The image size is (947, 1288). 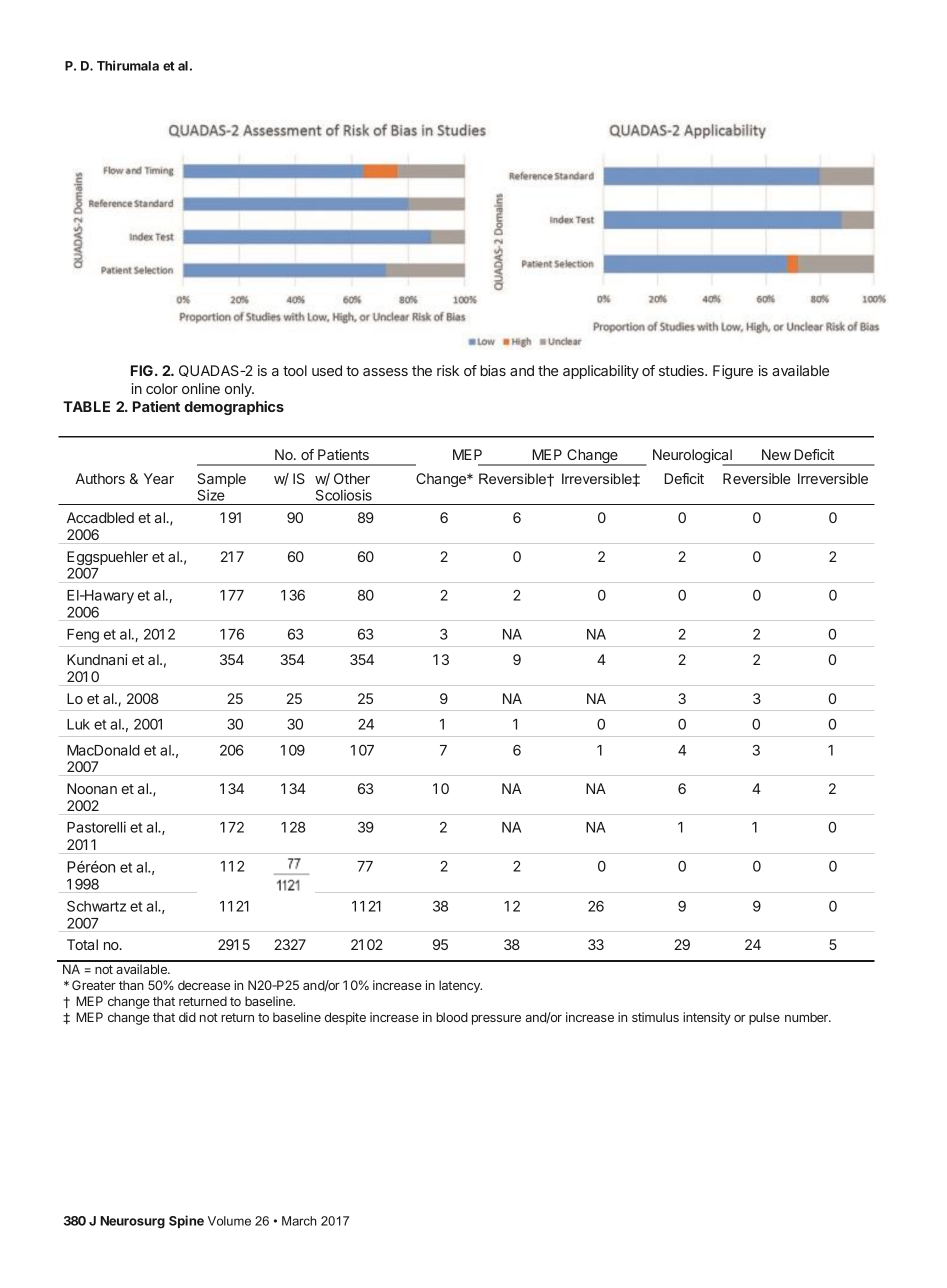 What do you see at coordinates (448, 370) in the page?
I see `risk` at bounding box center [448, 370].
